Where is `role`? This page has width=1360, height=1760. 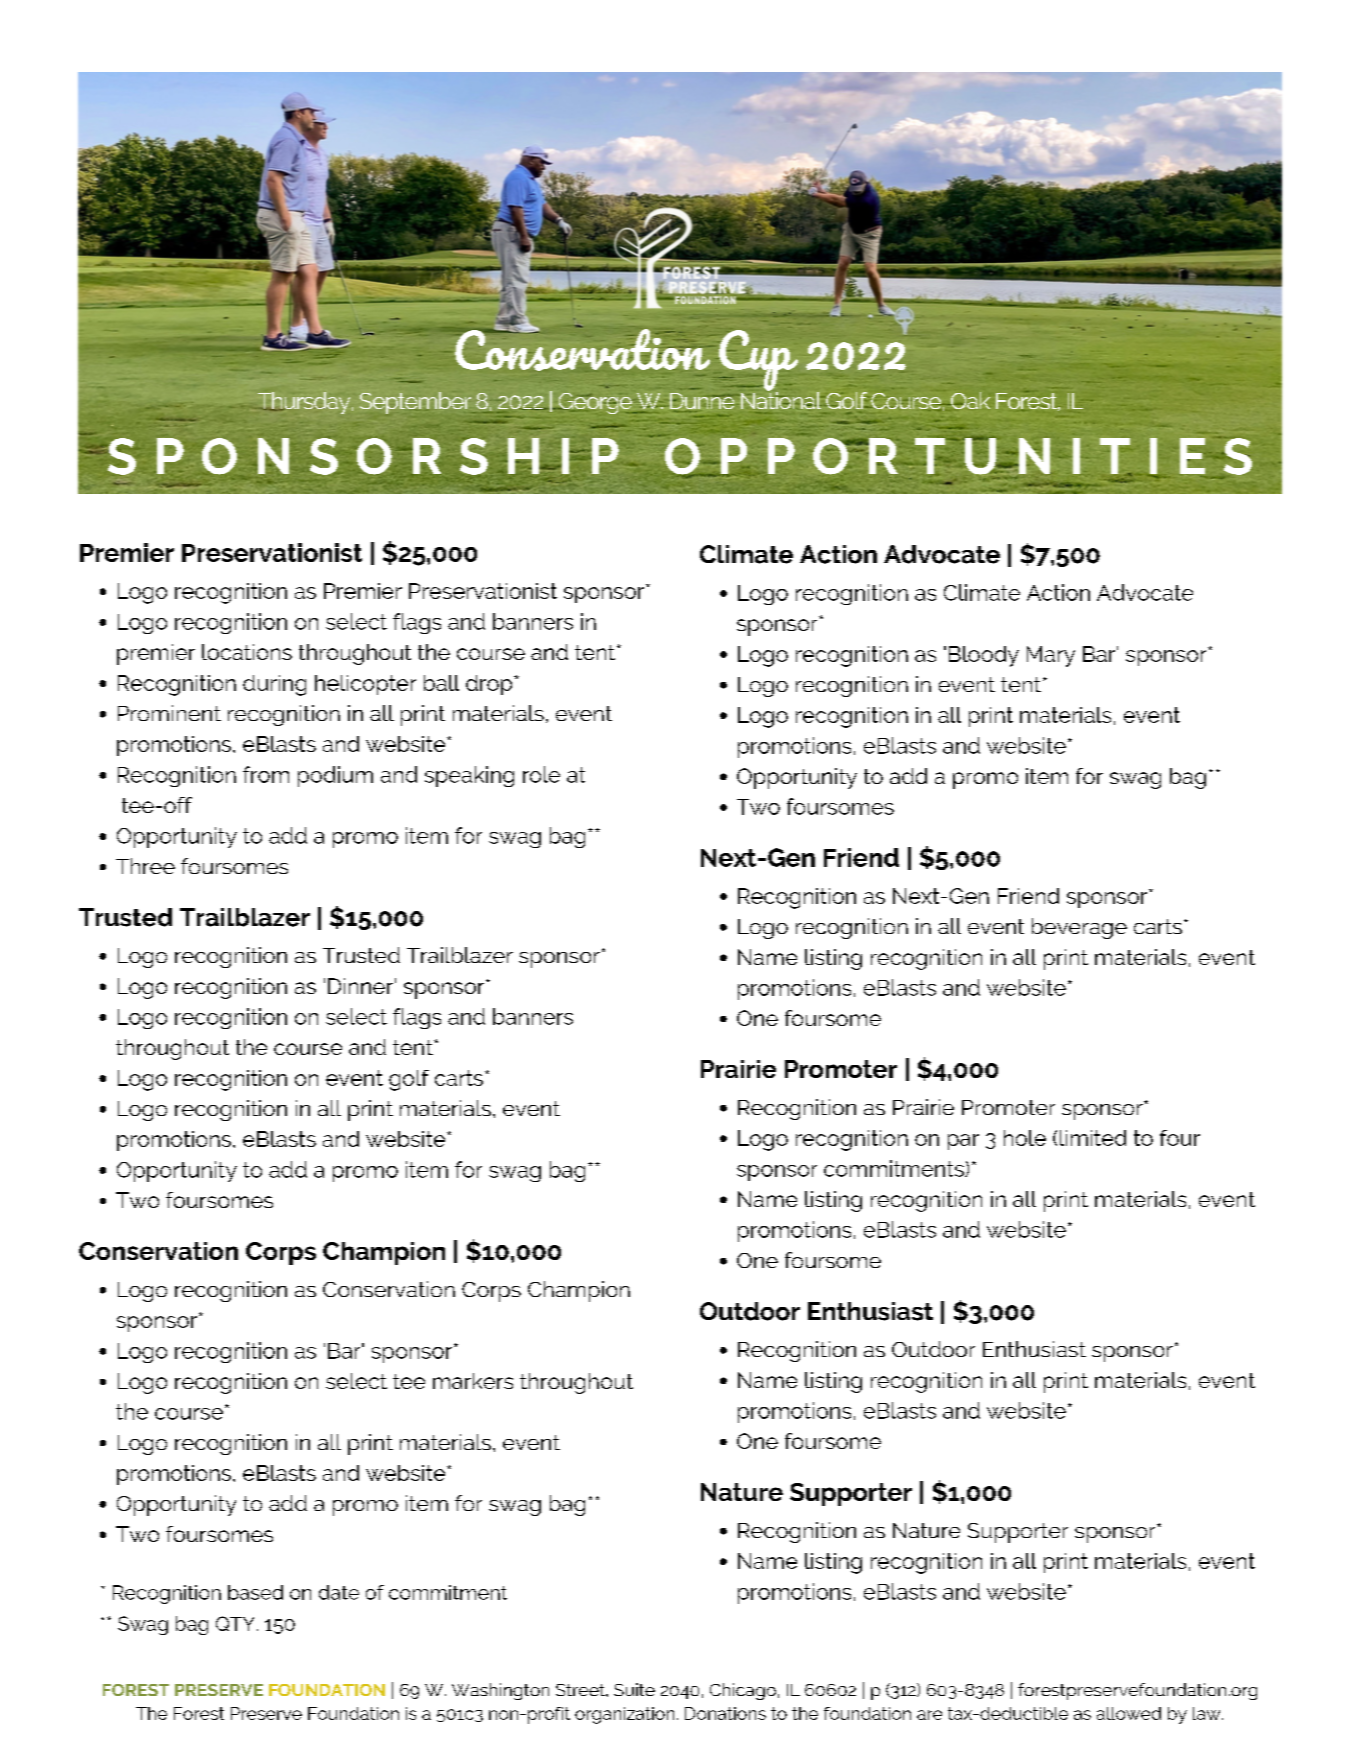 role is located at coordinates (541, 774).
